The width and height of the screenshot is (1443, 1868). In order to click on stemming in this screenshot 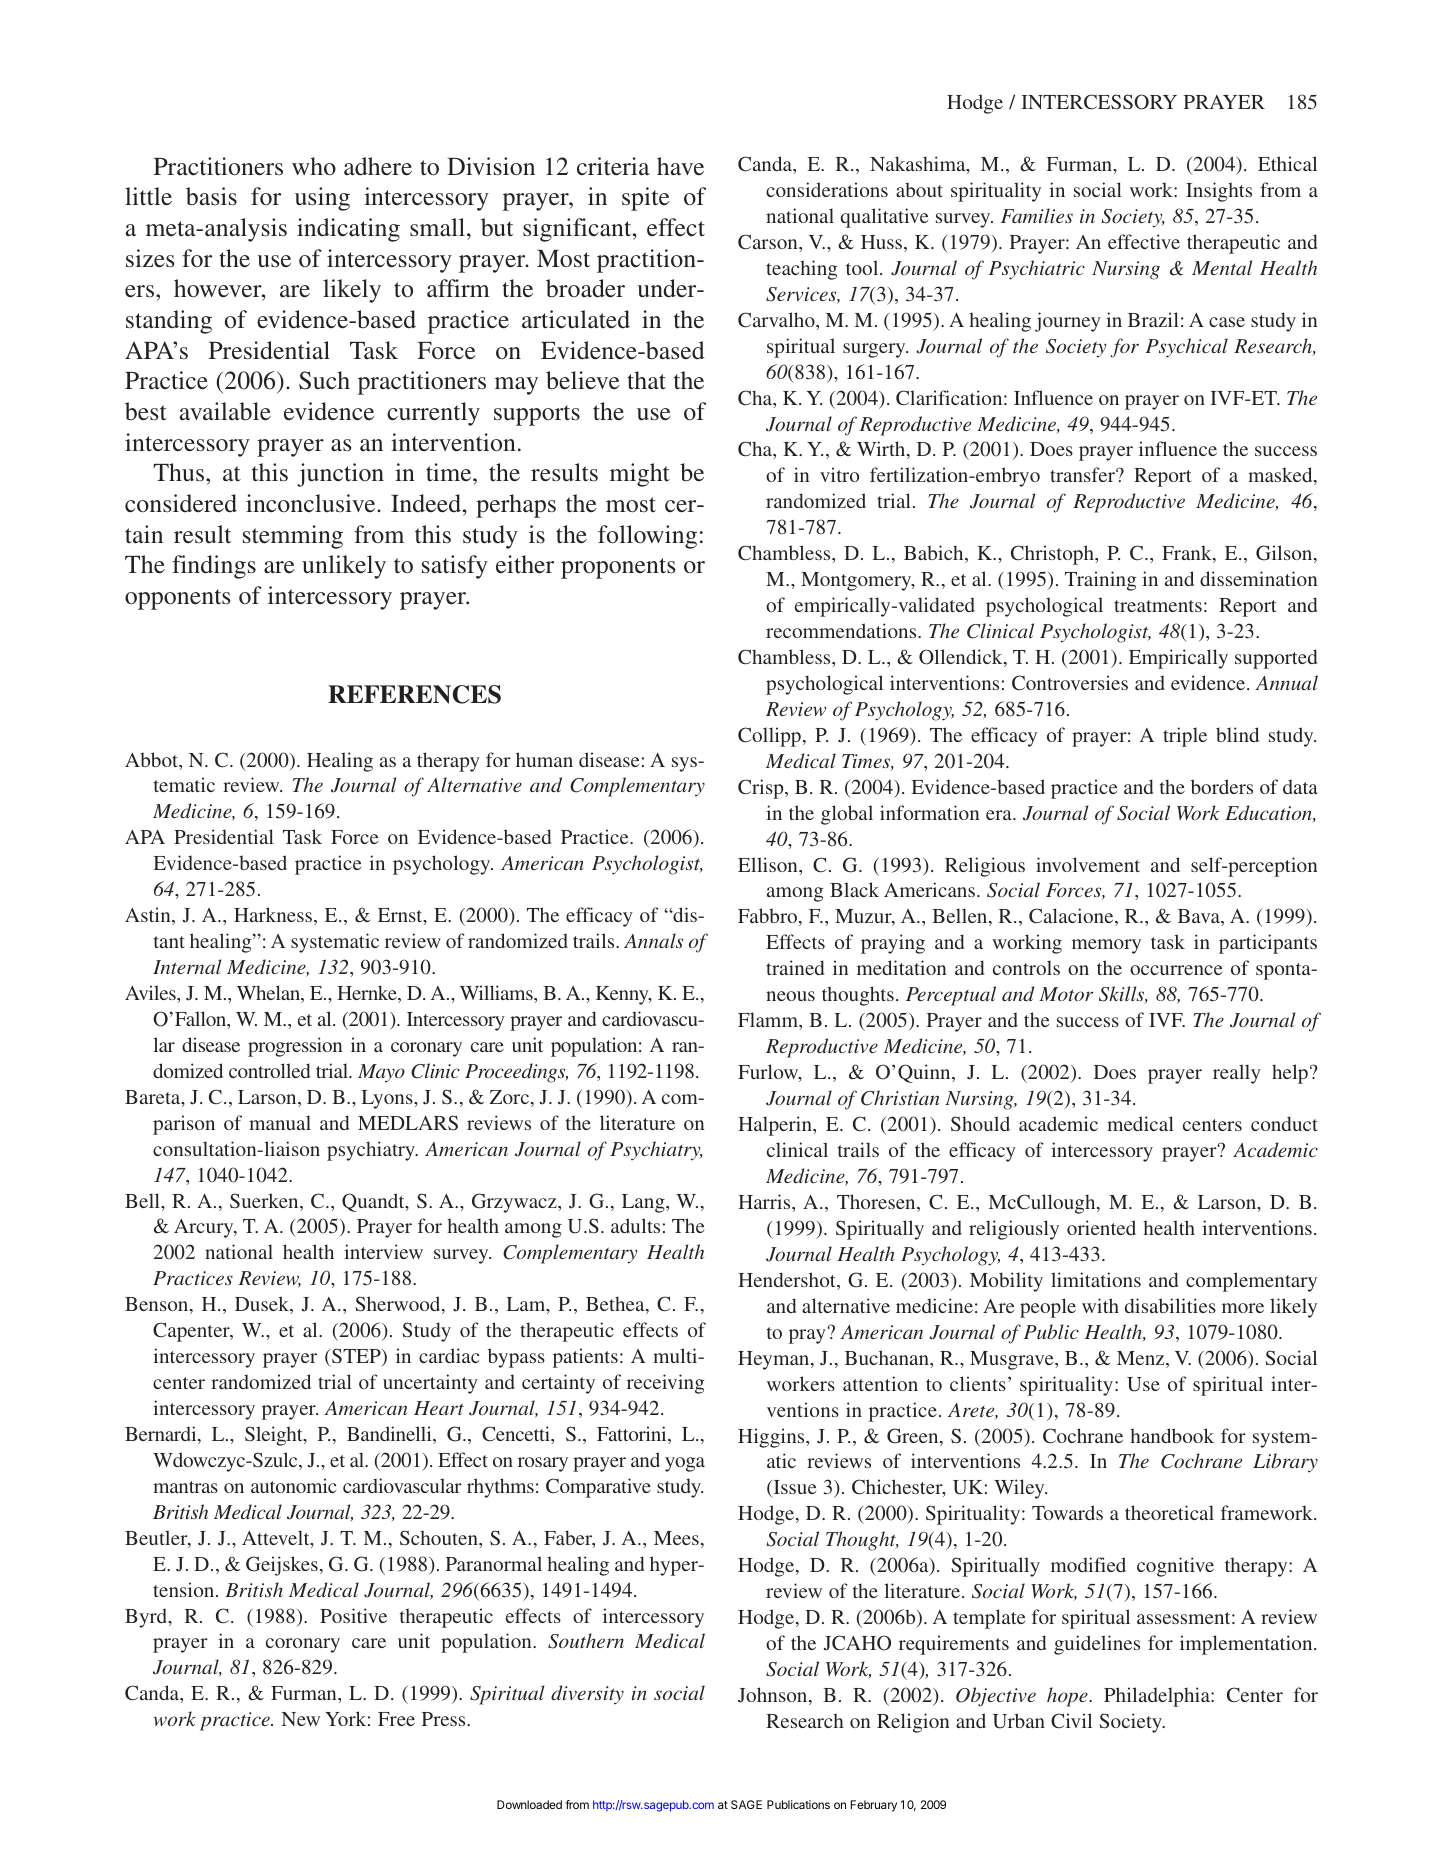, I will do `click(293, 537)`.
